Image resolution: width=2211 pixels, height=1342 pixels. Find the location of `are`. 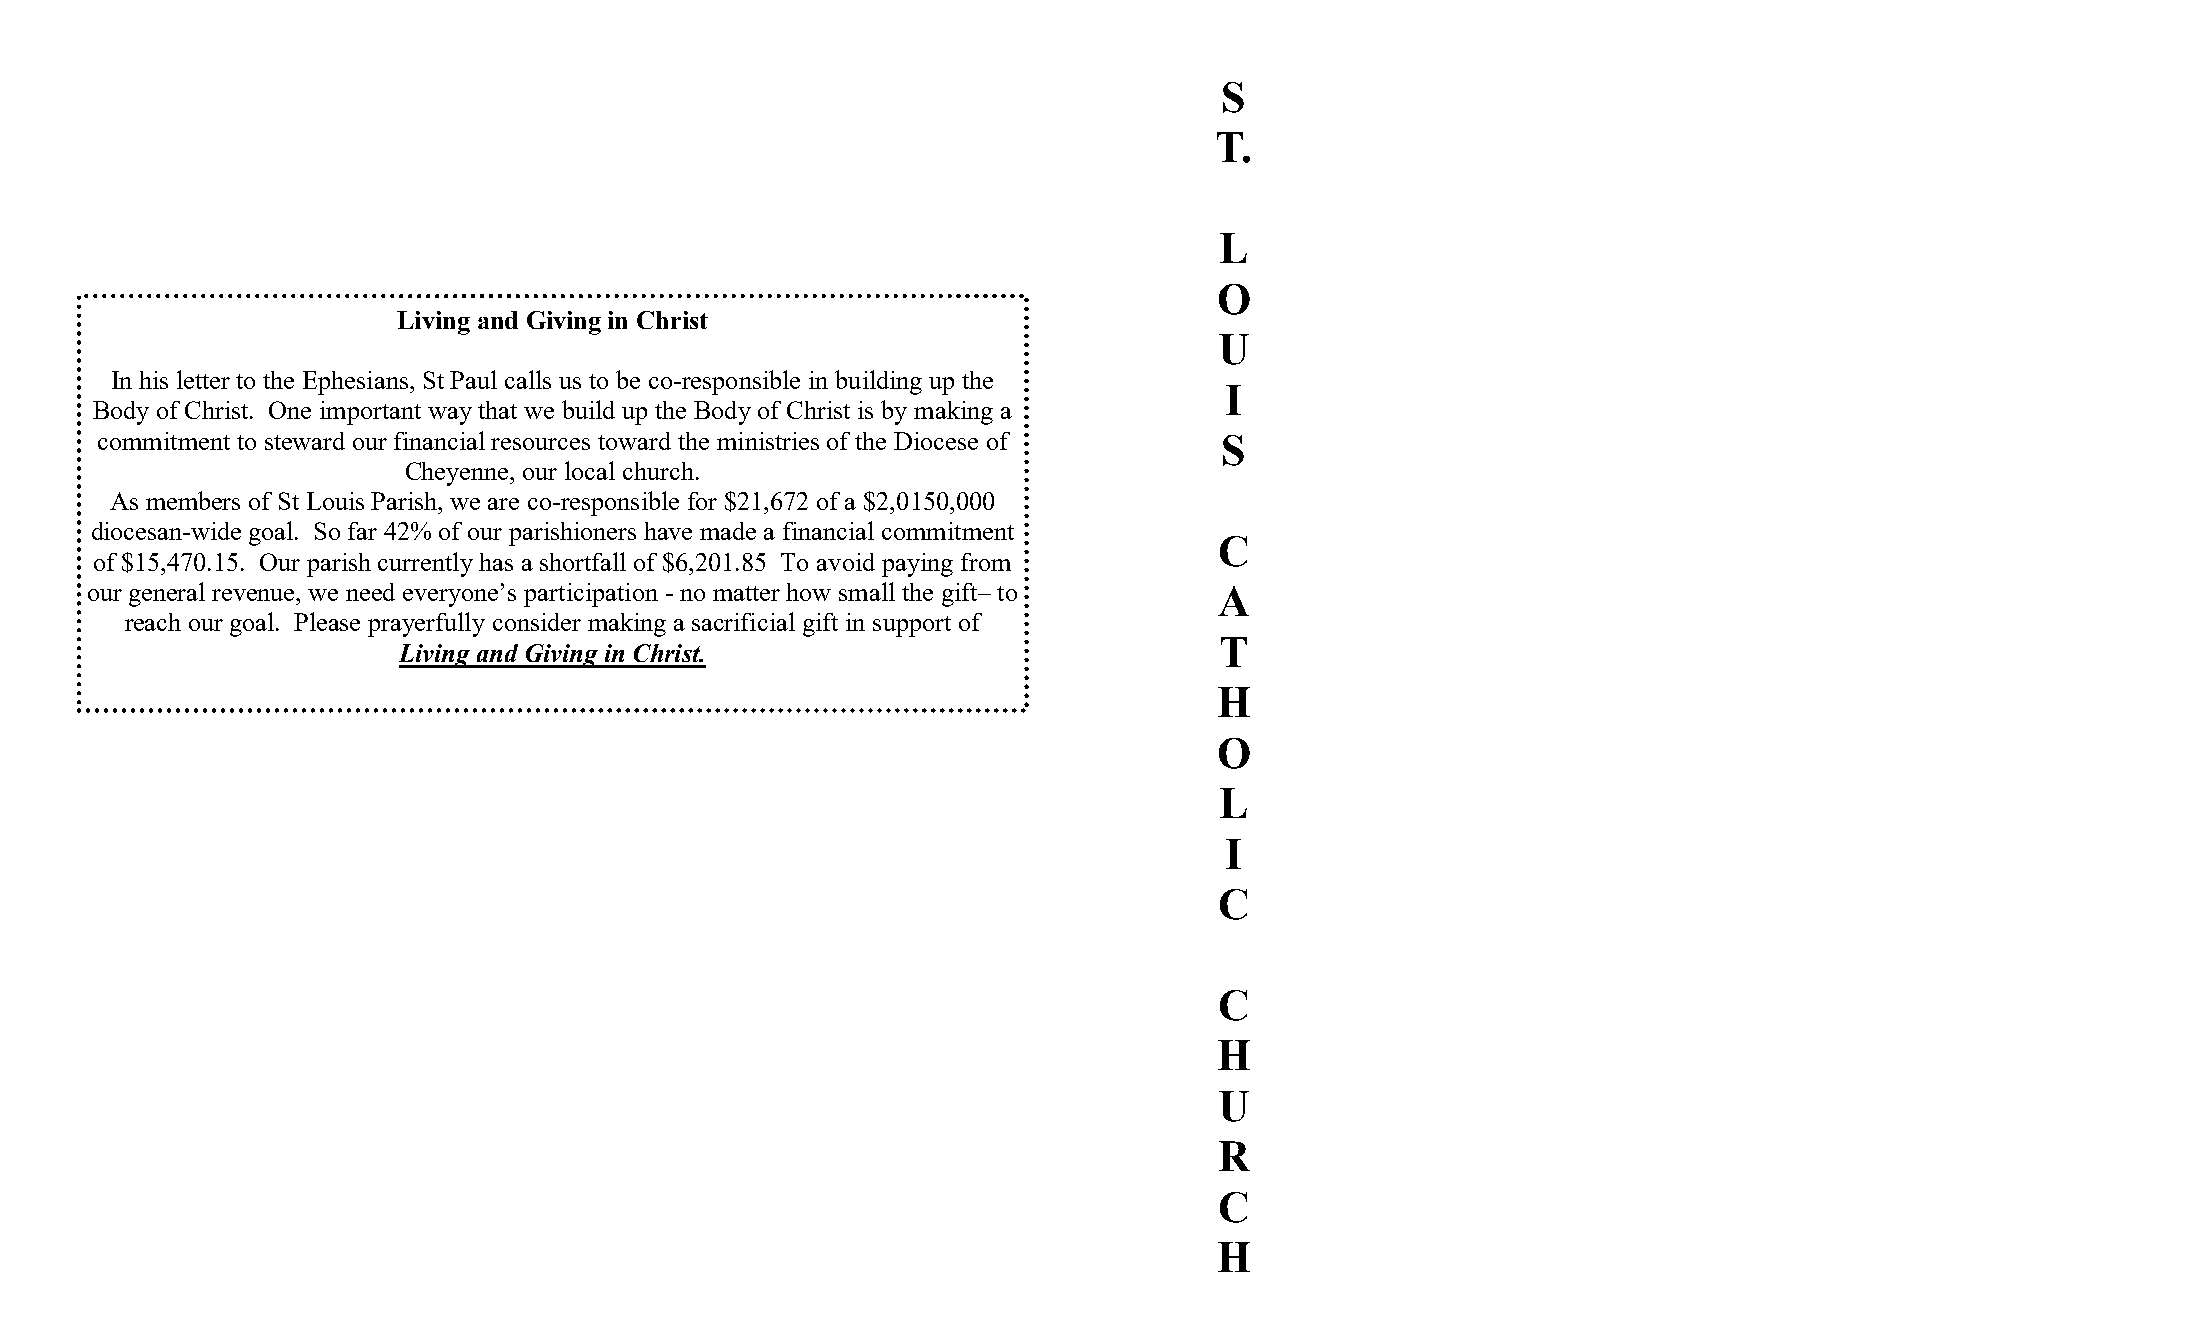

are is located at coordinates (503, 504).
